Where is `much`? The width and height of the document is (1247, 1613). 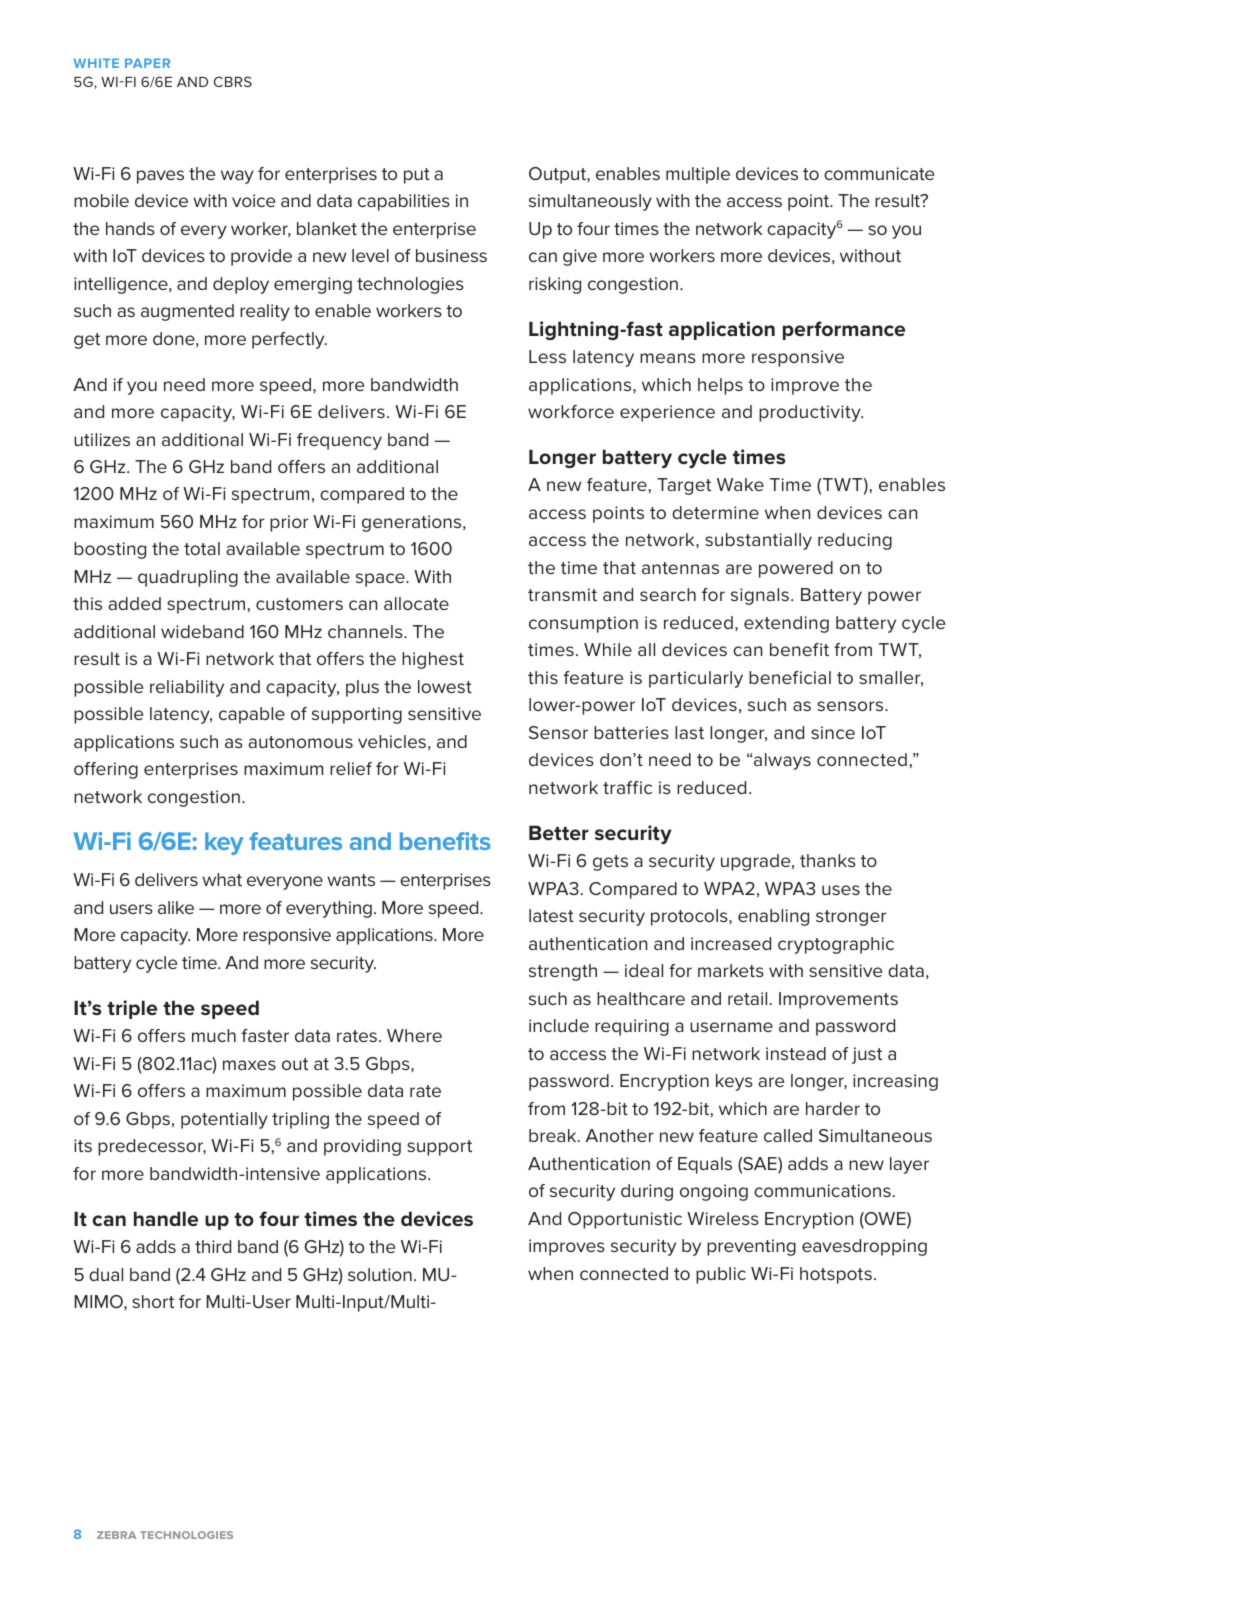 much is located at coordinates (214, 1035).
